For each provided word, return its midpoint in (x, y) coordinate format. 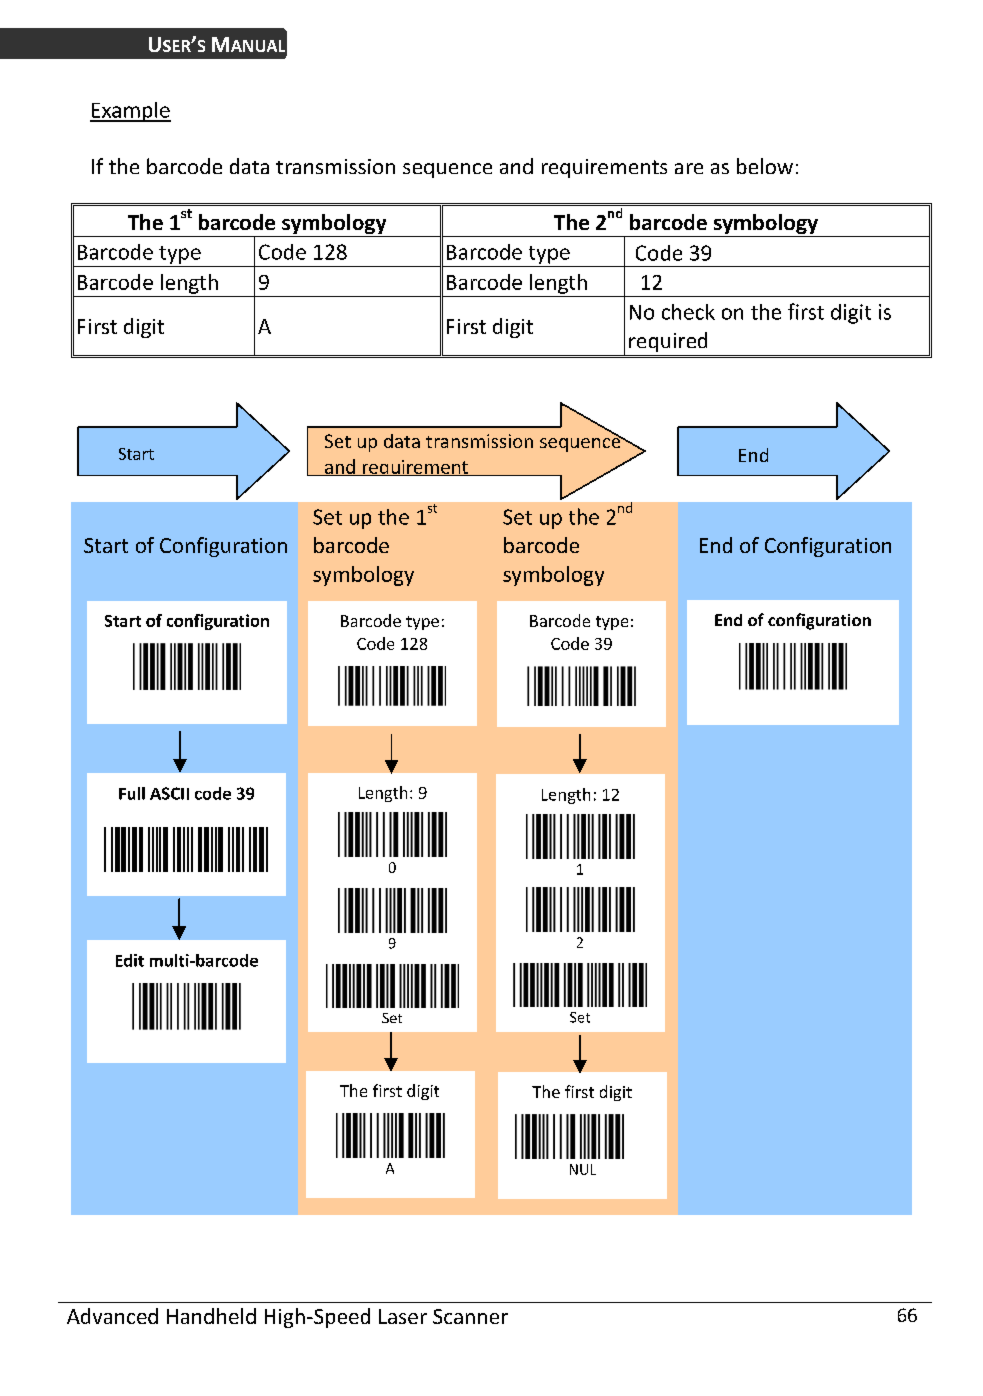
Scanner (470, 1316)
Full (132, 793)
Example (130, 112)
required (668, 342)
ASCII (169, 793)
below (765, 166)
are (689, 168)
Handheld (211, 1316)
